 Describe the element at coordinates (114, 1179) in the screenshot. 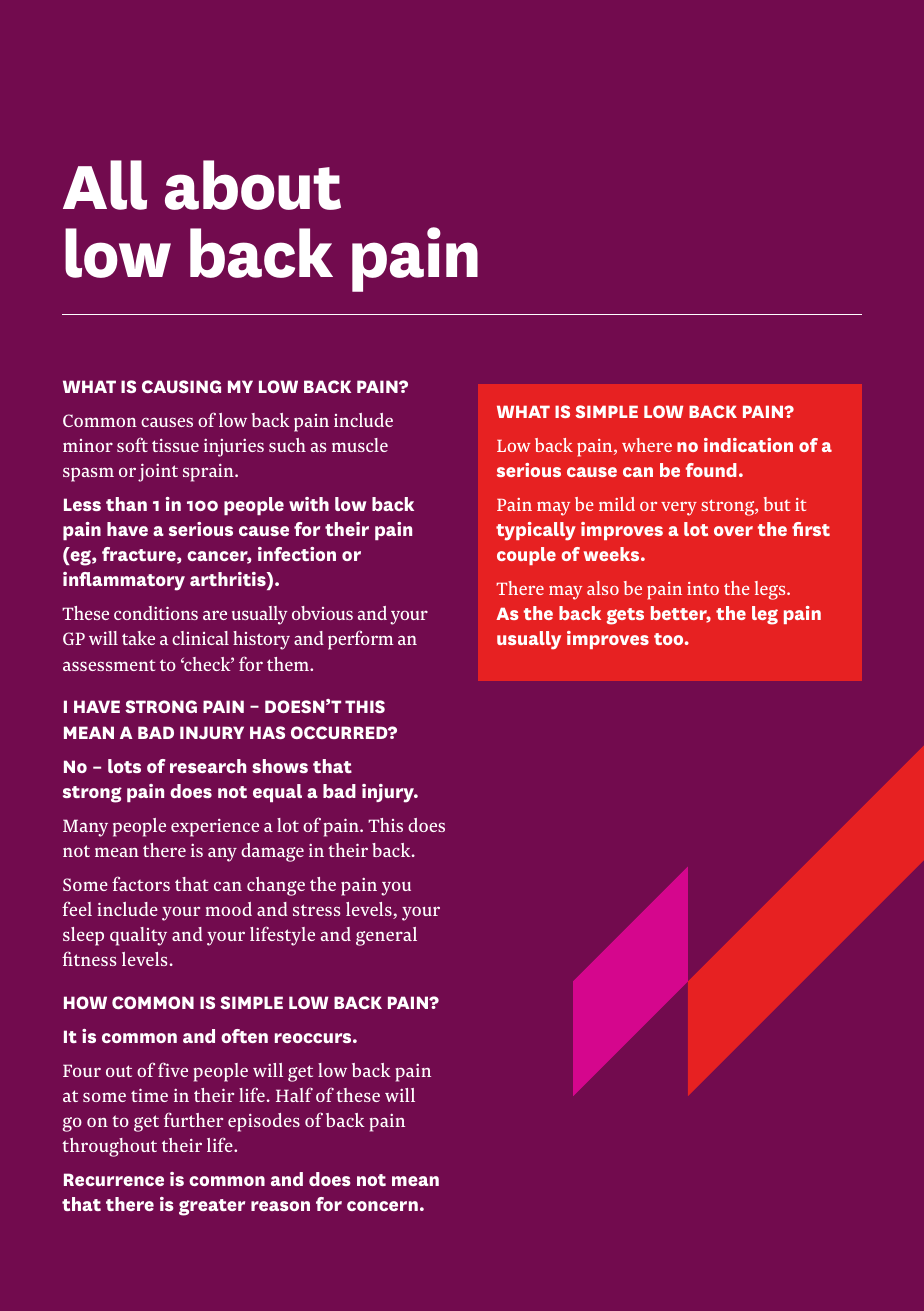

I see `Recurrence` at that location.
